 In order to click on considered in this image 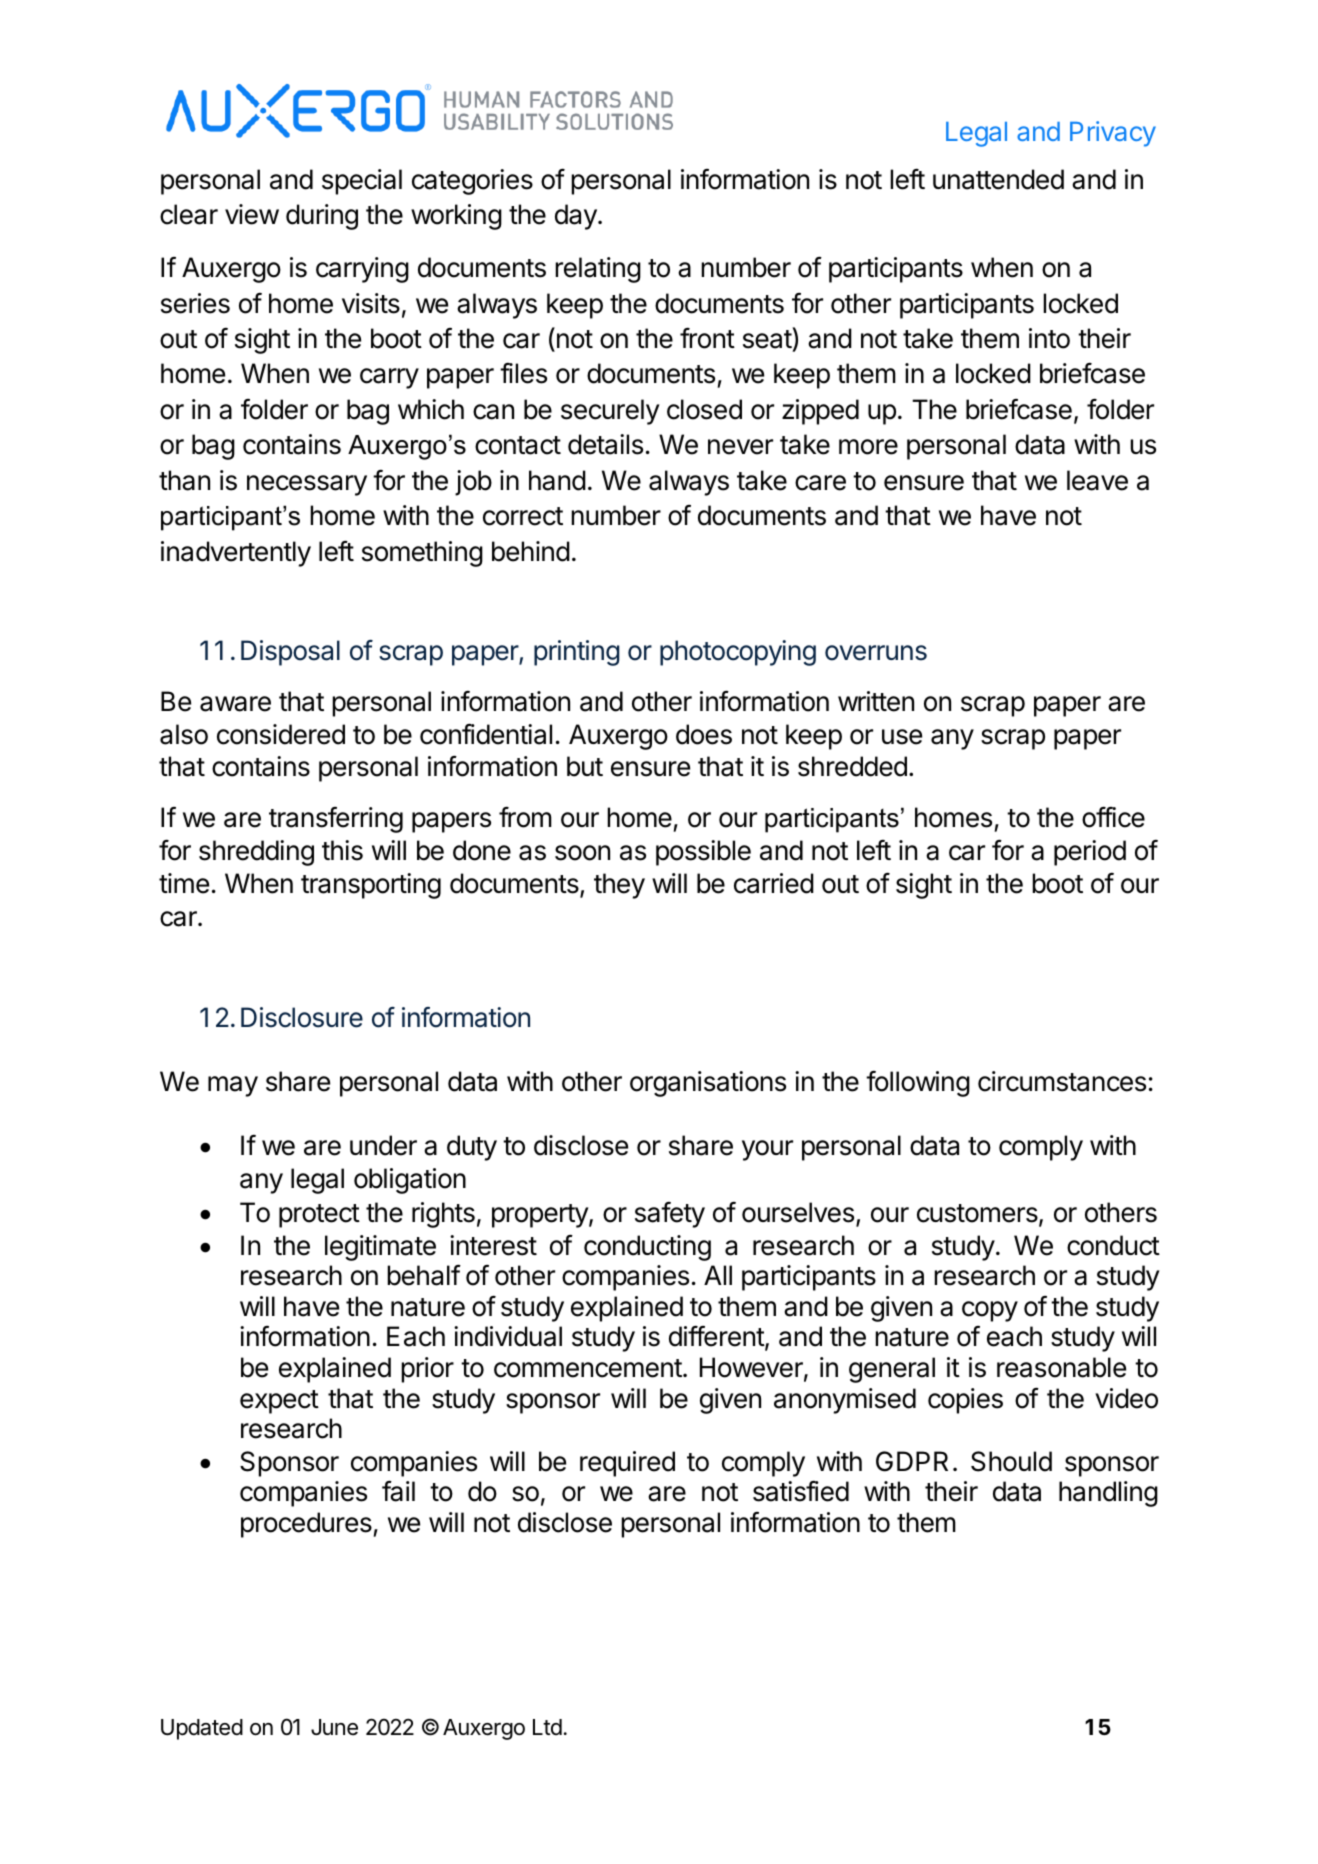, I will do `click(281, 734)`.
